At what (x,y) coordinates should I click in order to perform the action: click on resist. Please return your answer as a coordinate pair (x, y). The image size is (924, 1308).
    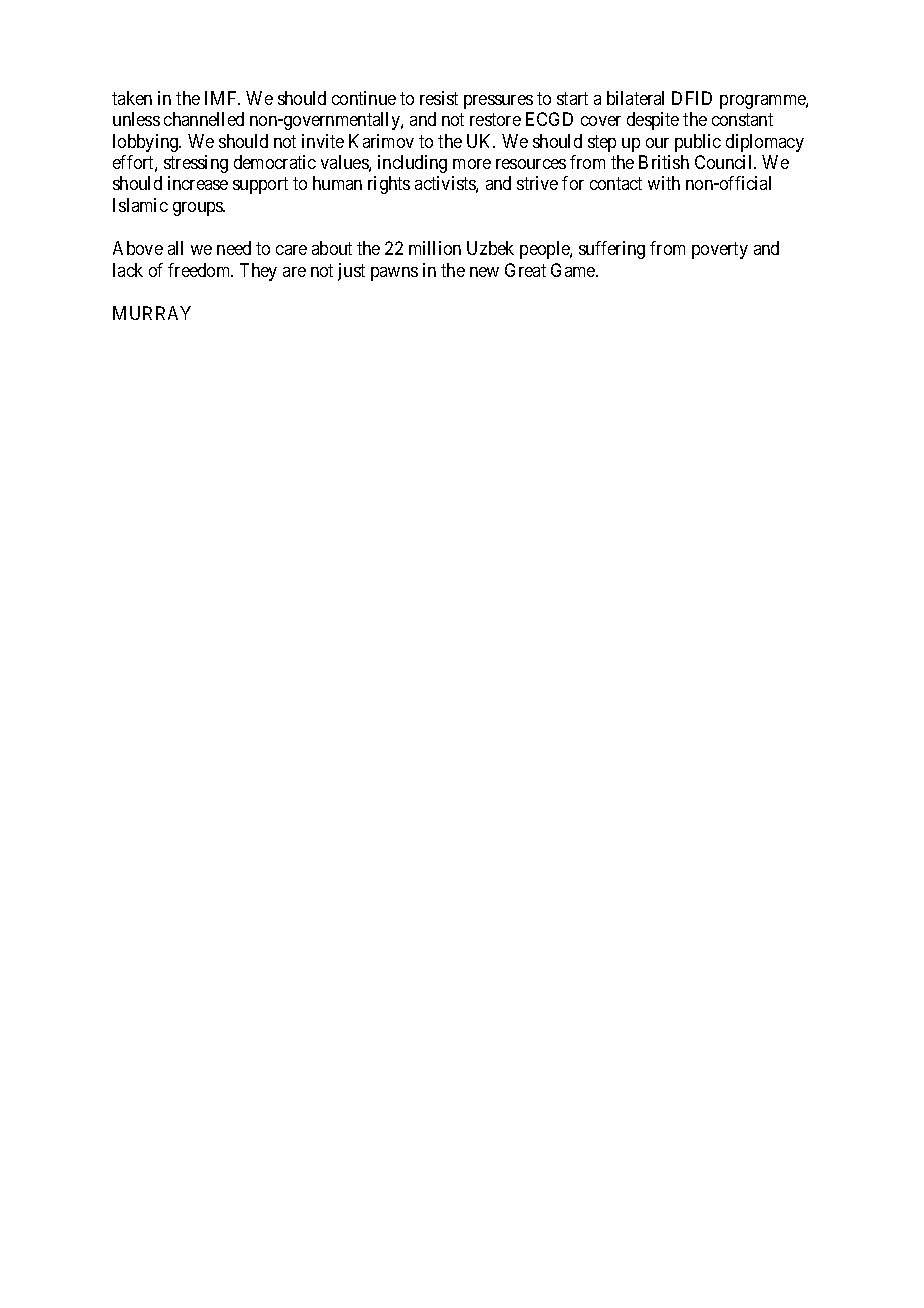
    Looking at the image, I should click on (439, 98).
